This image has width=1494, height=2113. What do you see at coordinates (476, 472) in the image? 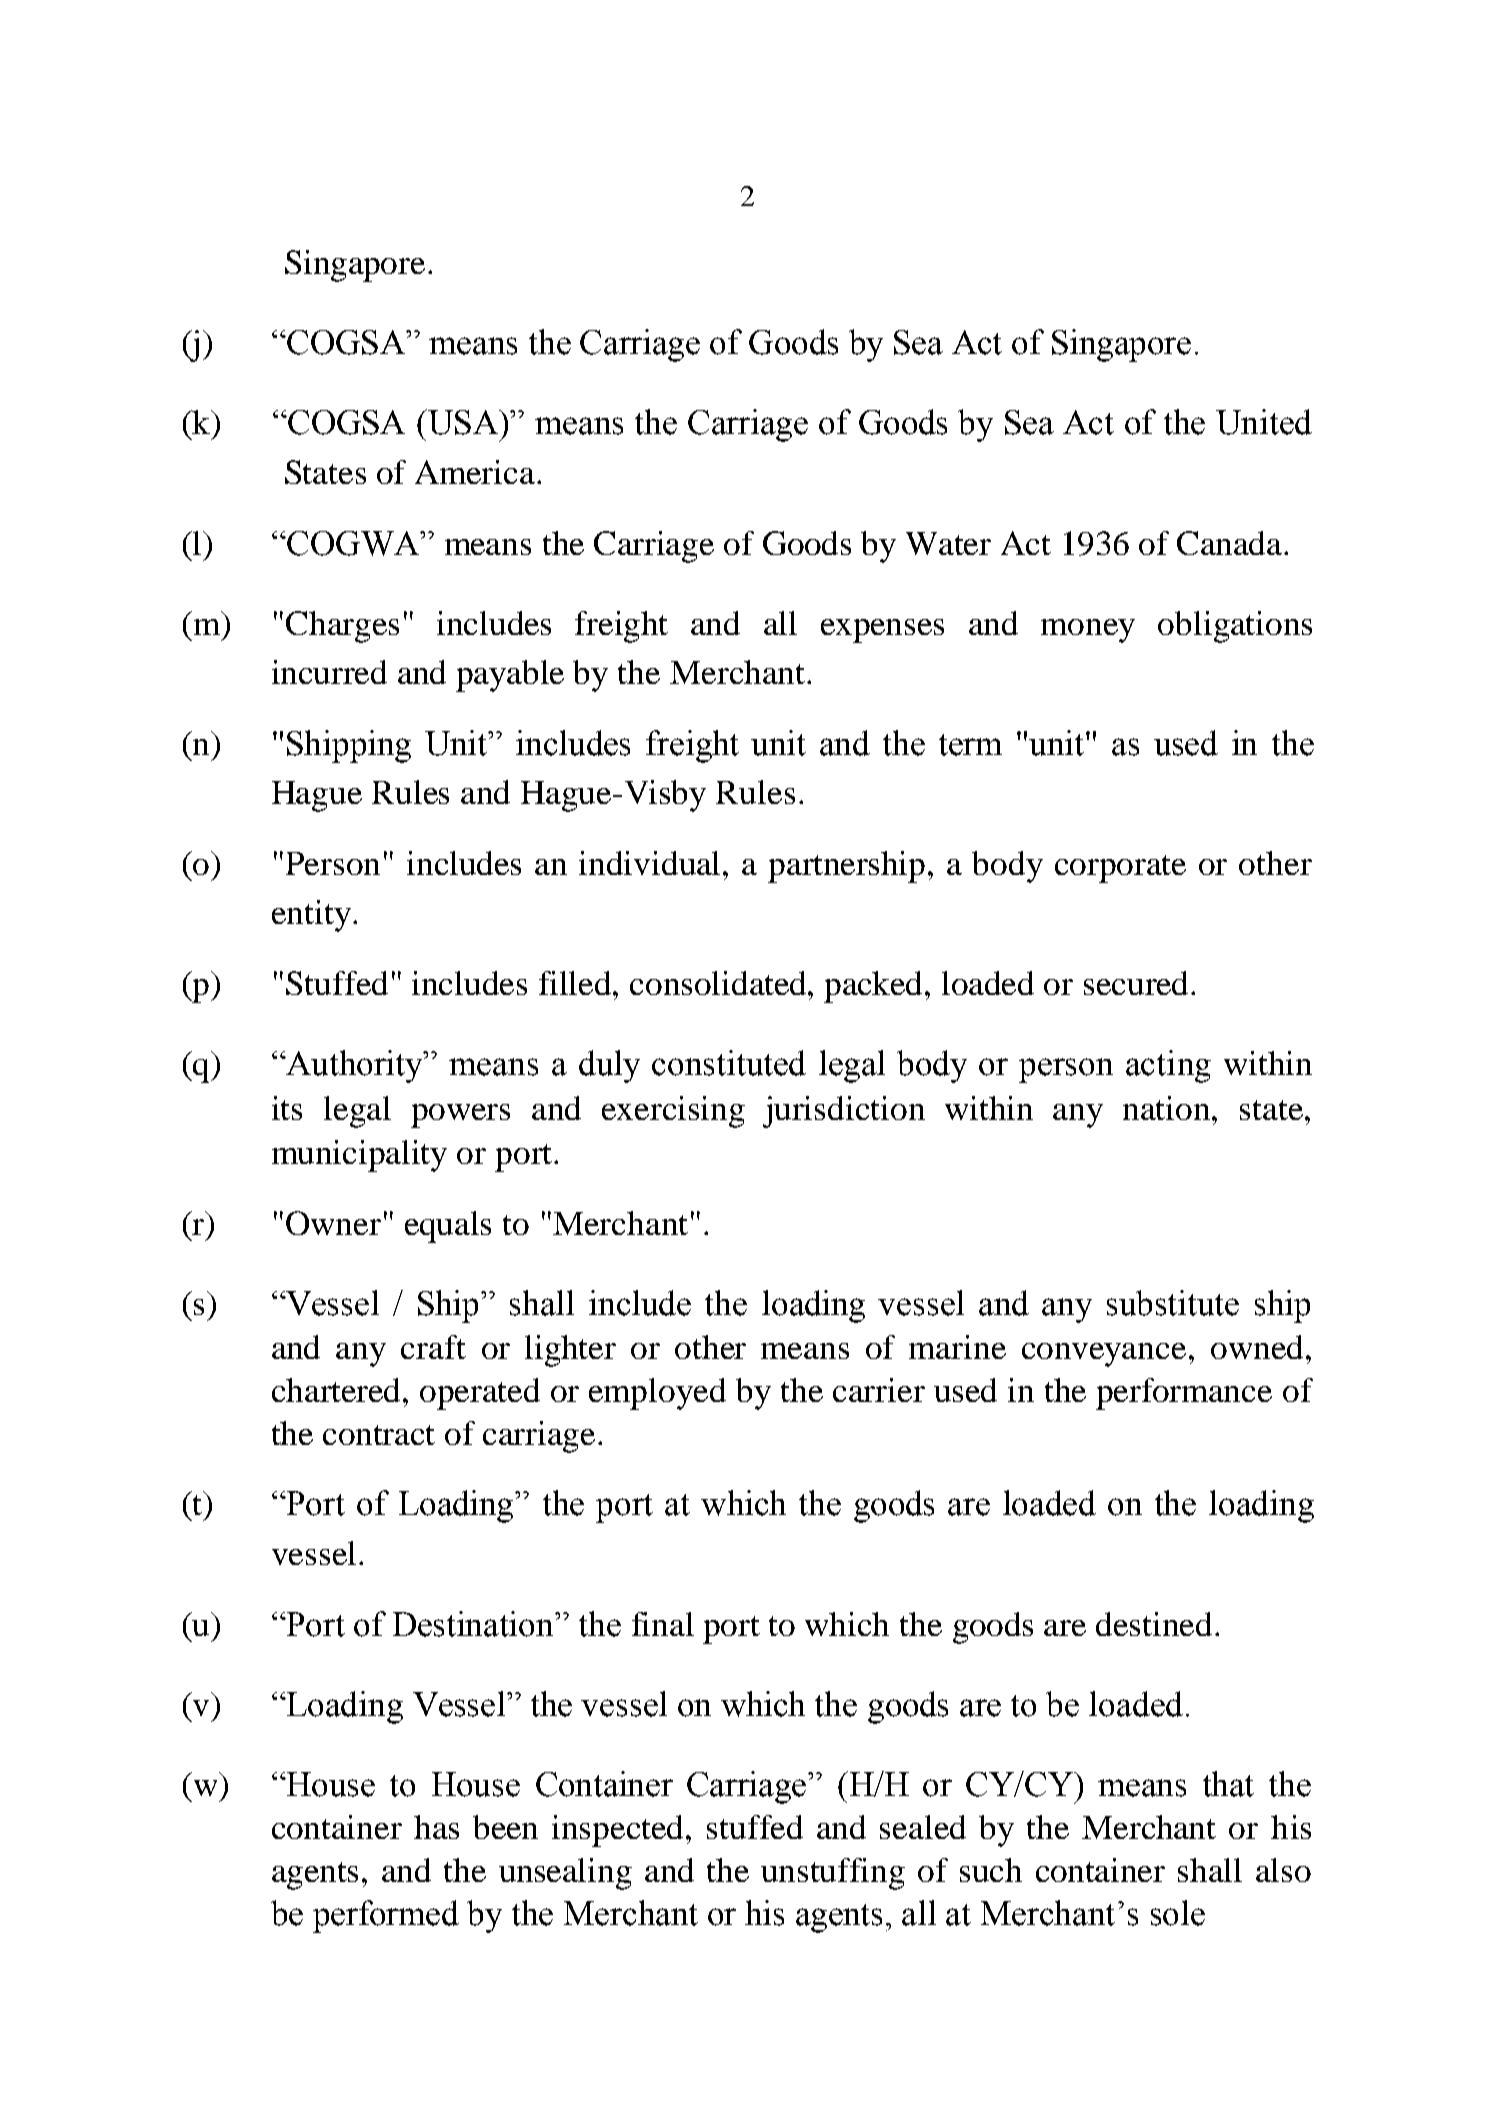
I see `America` at bounding box center [476, 472].
